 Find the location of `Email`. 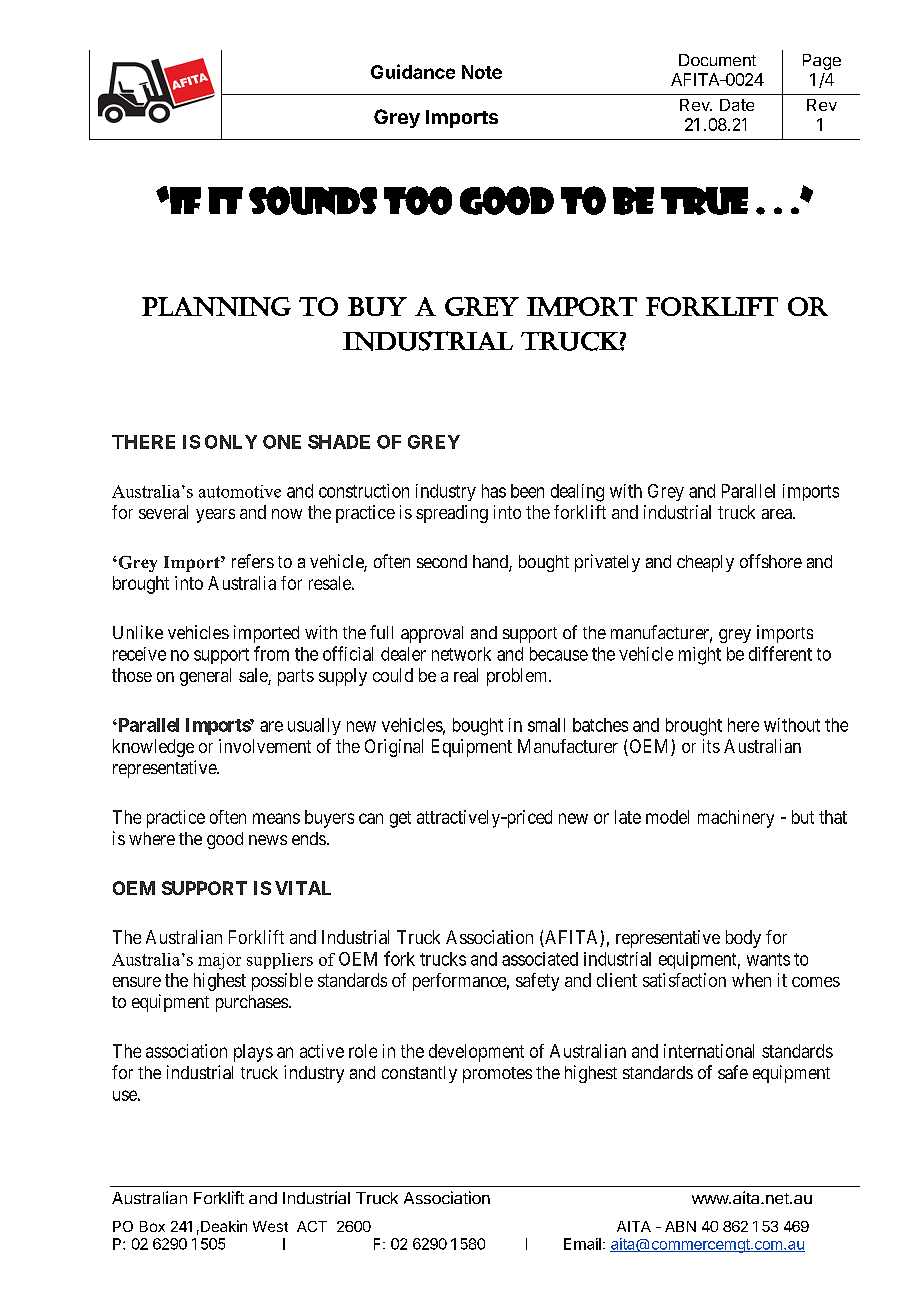

Email is located at coordinates (582, 1244).
